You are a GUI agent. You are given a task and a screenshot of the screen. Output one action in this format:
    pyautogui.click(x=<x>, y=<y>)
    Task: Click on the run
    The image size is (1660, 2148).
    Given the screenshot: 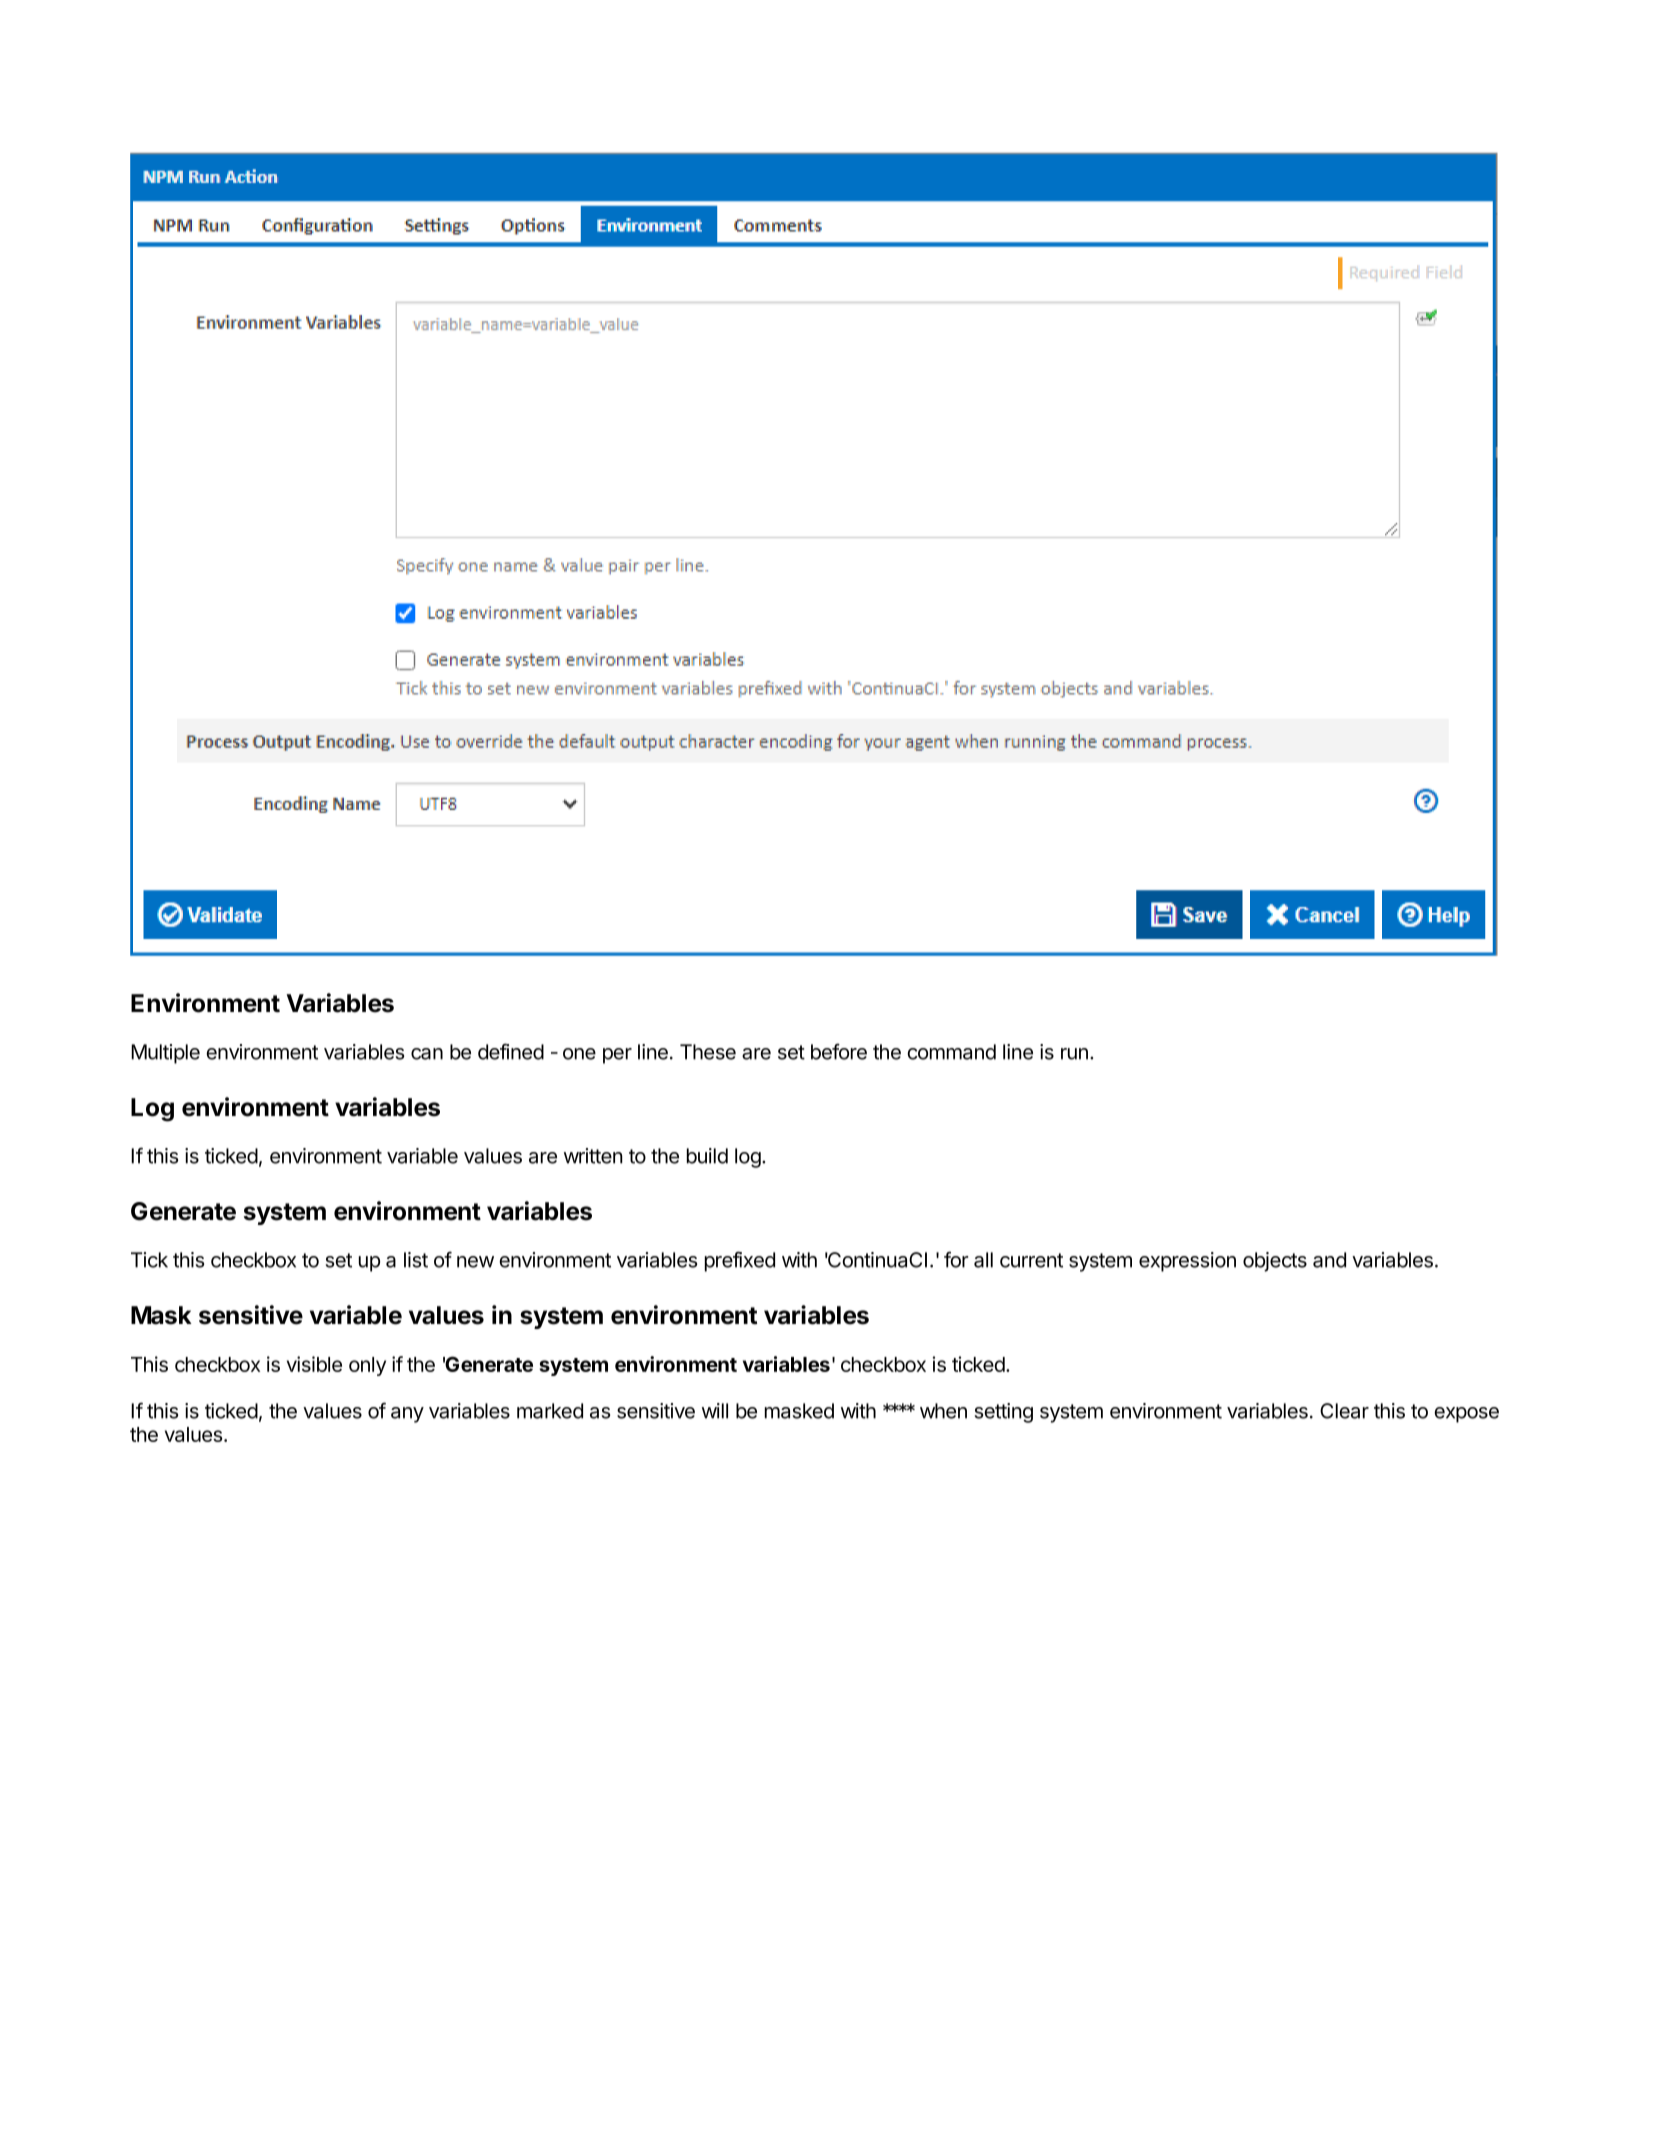 What is the action you would take?
    pyautogui.click(x=1074, y=1054)
